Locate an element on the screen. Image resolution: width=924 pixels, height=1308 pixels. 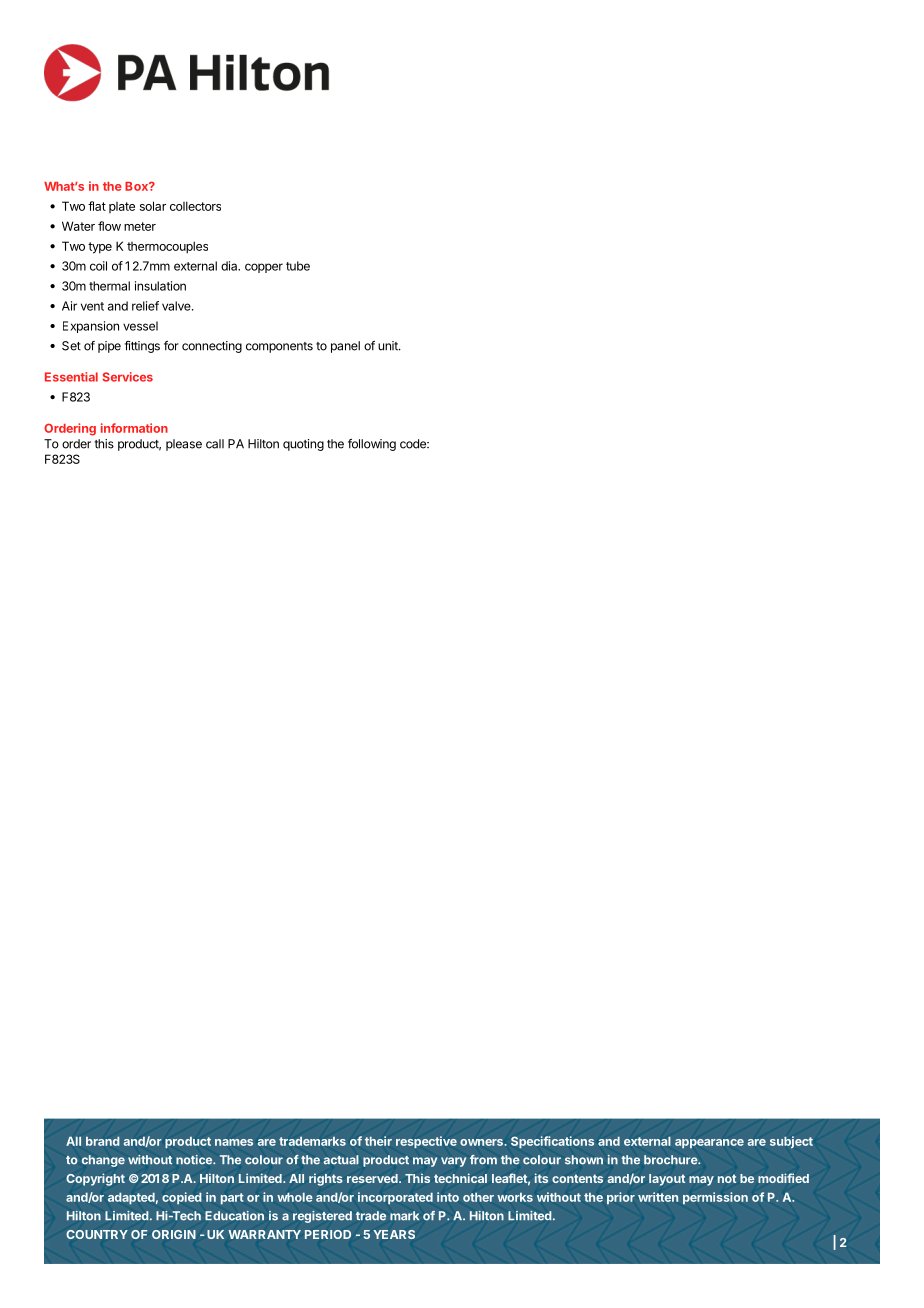
panel is located at coordinates (345, 347).
